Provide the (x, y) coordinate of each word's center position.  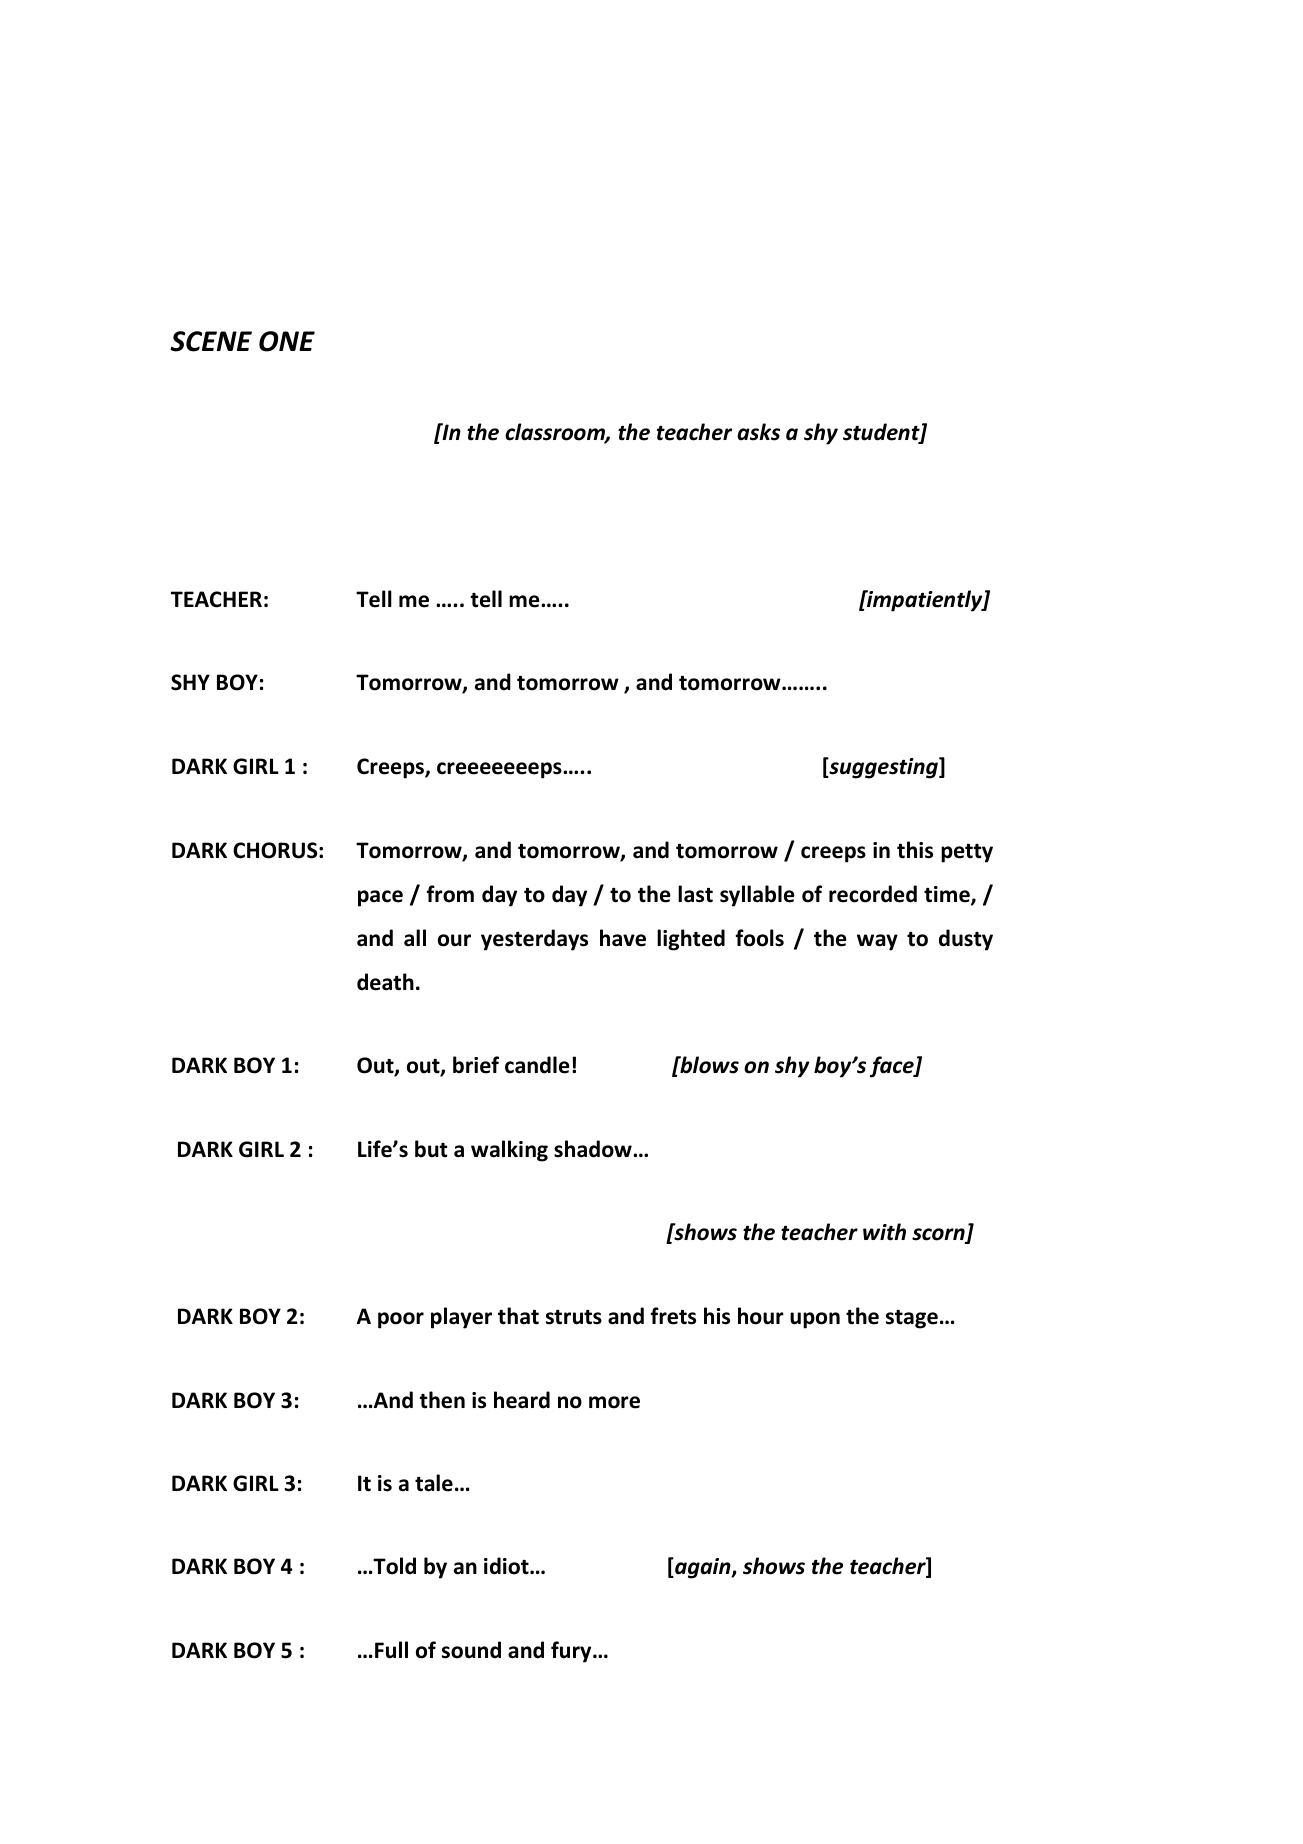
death (385, 982)
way (877, 942)
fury (572, 1652)
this (915, 850)
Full (391, 1650)
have (623, 938)
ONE (287, 341)
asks (758, 432)
